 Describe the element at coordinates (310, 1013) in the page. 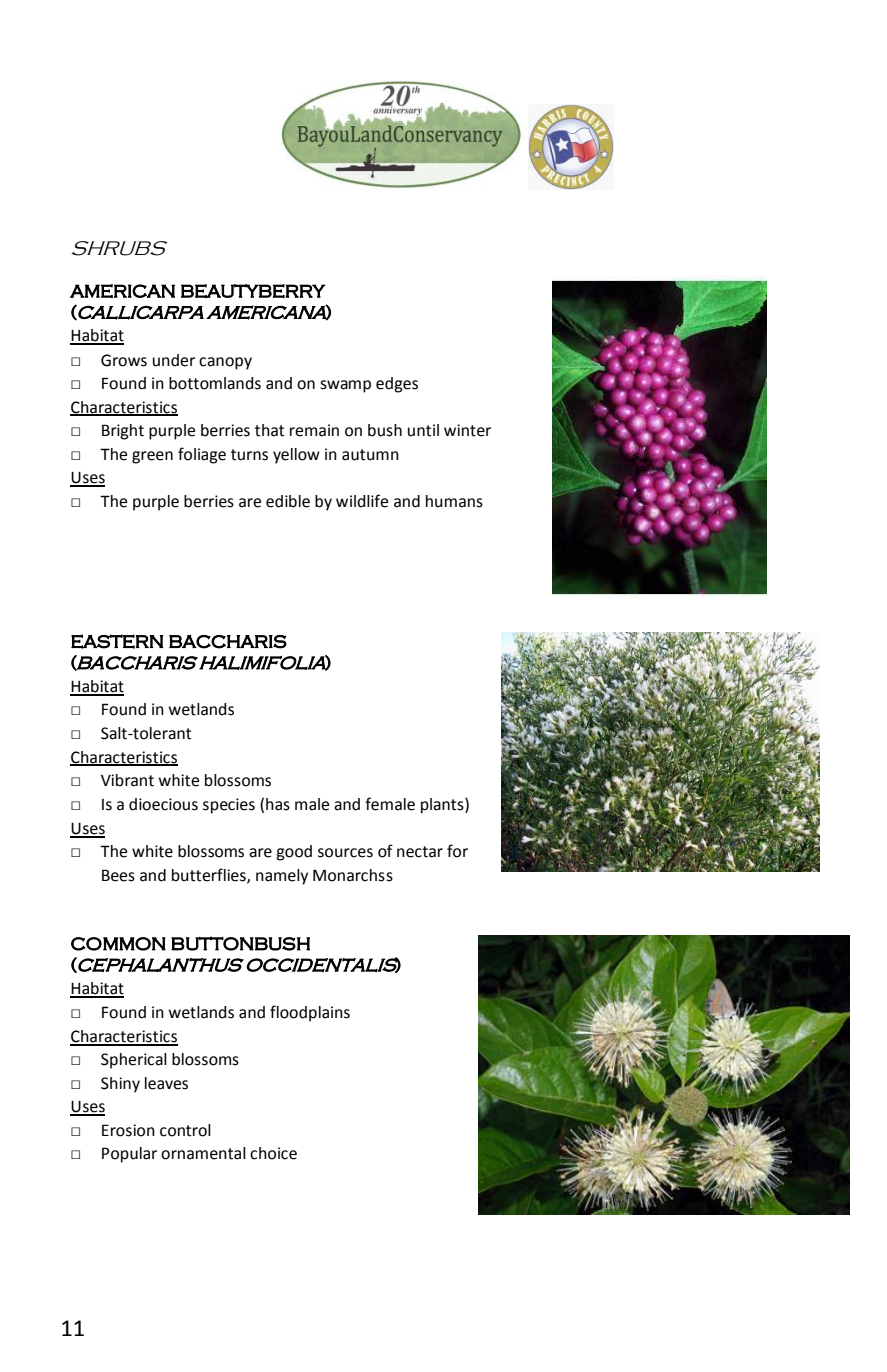

I see `floodplains` at that location.
